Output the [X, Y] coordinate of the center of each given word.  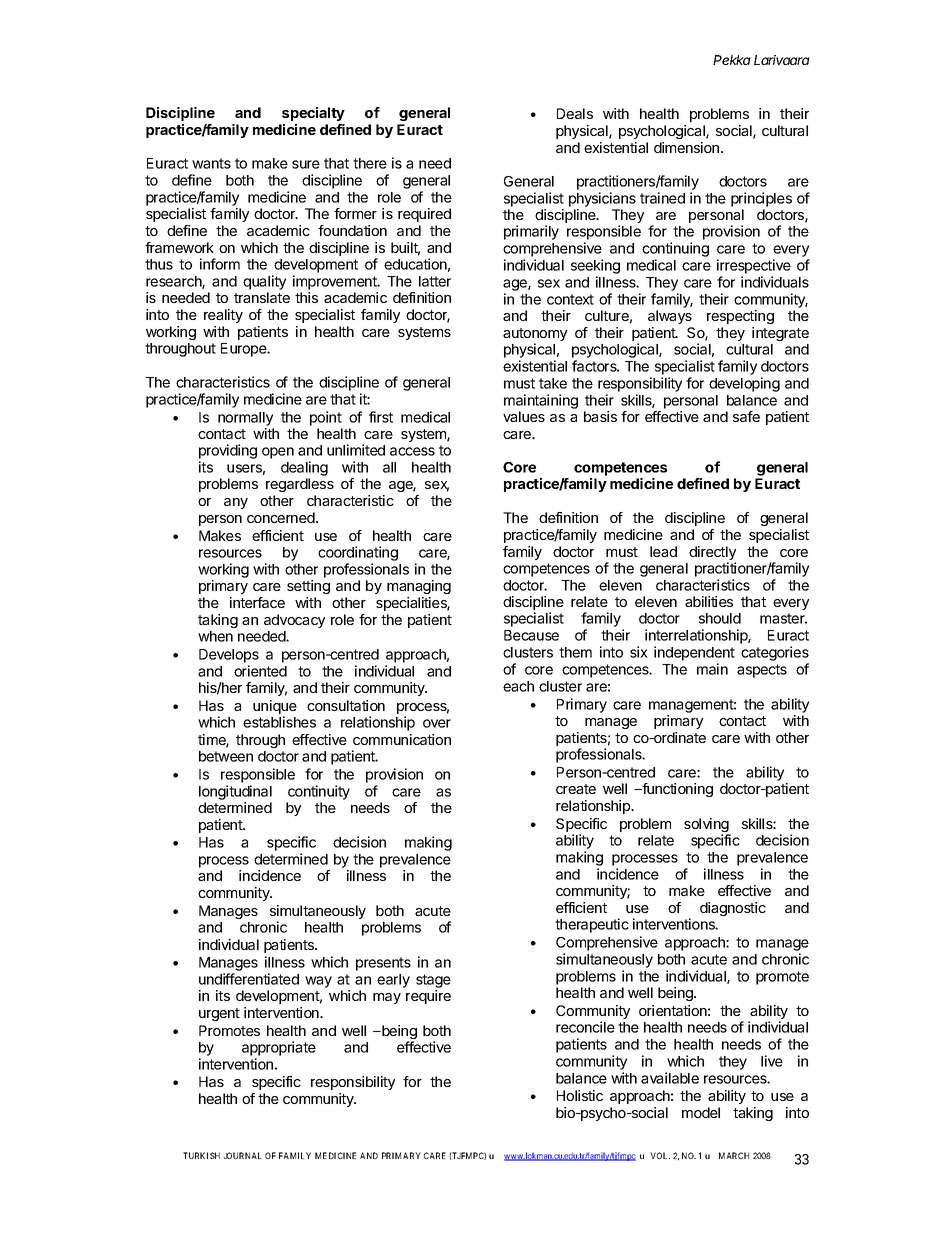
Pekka [732, 60]
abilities [709, 601]
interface [257, 602]
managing [419, 587]
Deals [575, 113]
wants [211, 163]
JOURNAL [243, 1155]
